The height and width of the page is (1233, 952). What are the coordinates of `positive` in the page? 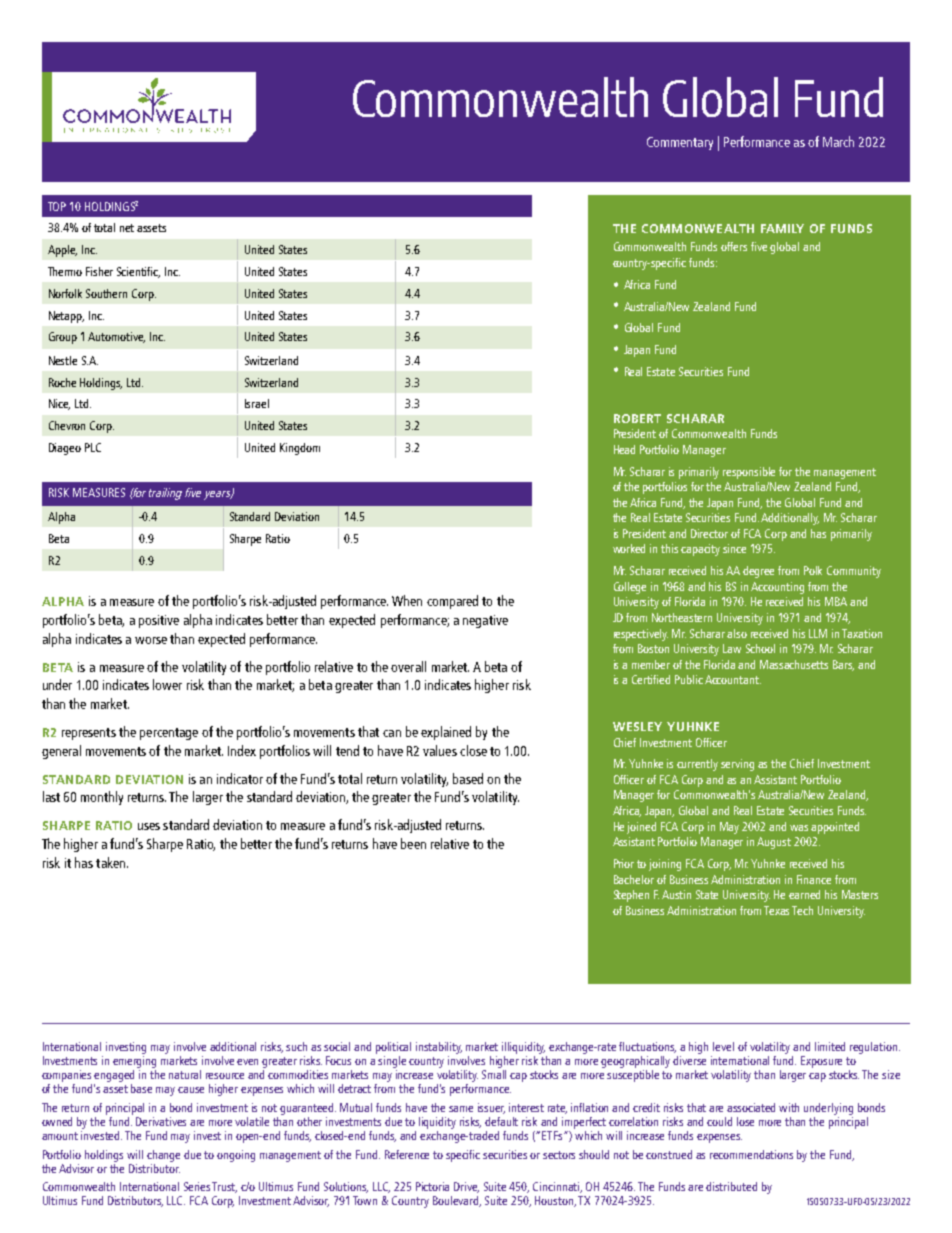 It's located at (159, 621).
